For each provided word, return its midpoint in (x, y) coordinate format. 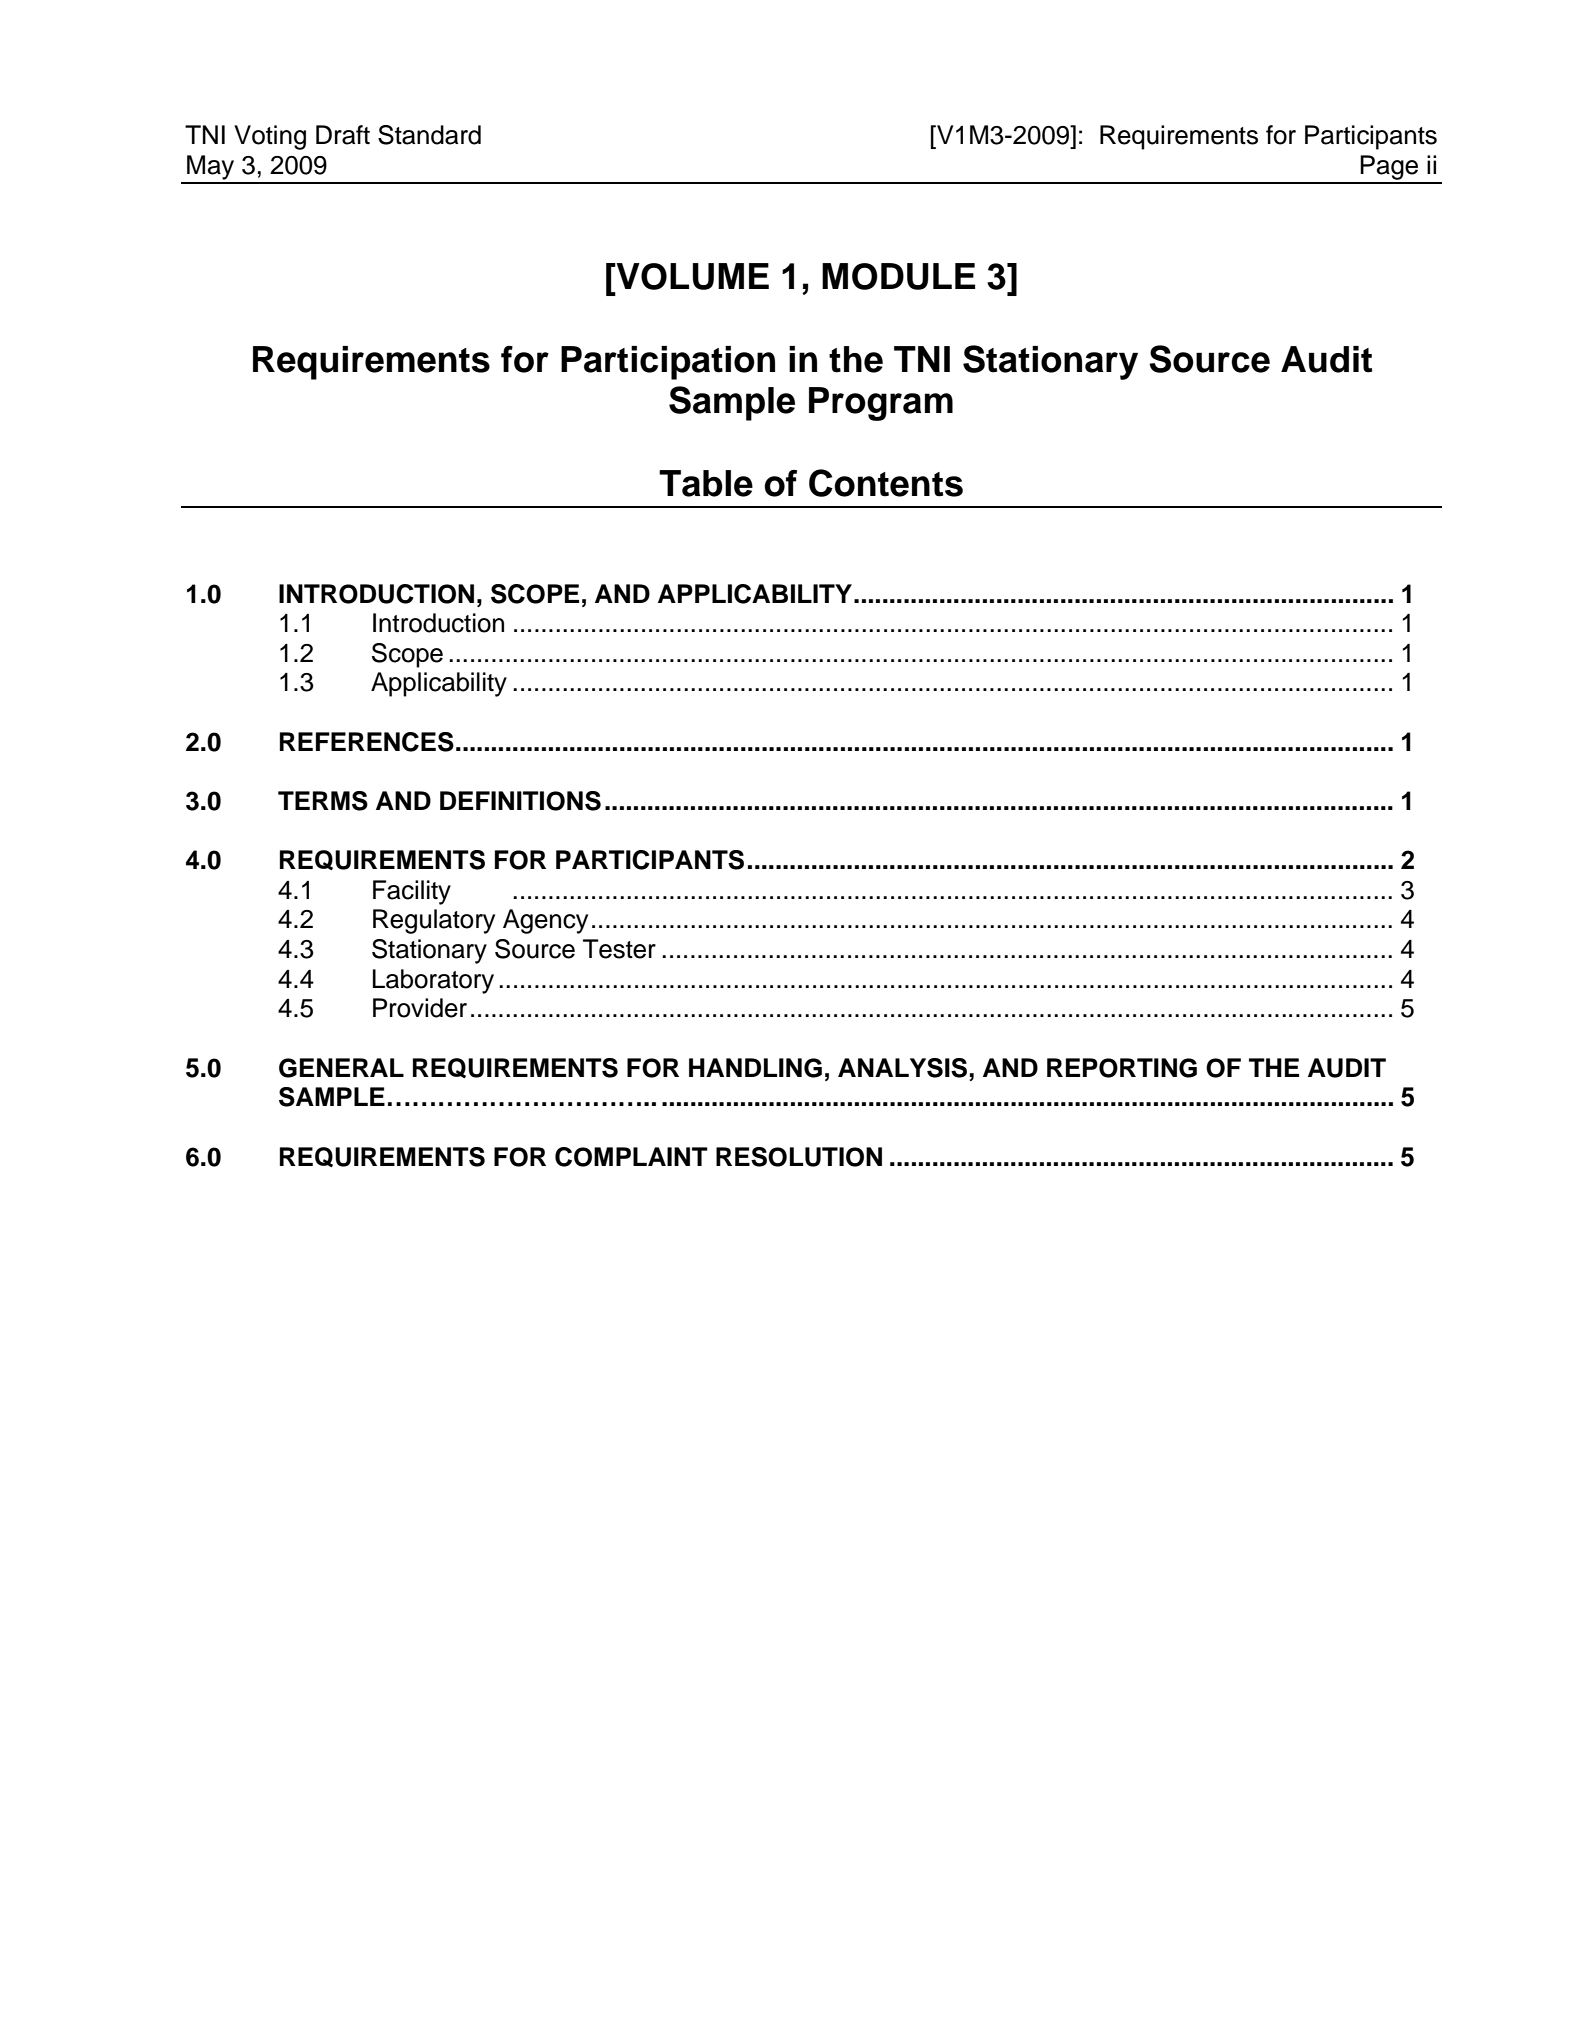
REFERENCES (367, 742)
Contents (886, 483)
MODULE (898, 276)
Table (706, 483)
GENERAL (341, 1068)
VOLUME (691, 276)
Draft (343, 135)
